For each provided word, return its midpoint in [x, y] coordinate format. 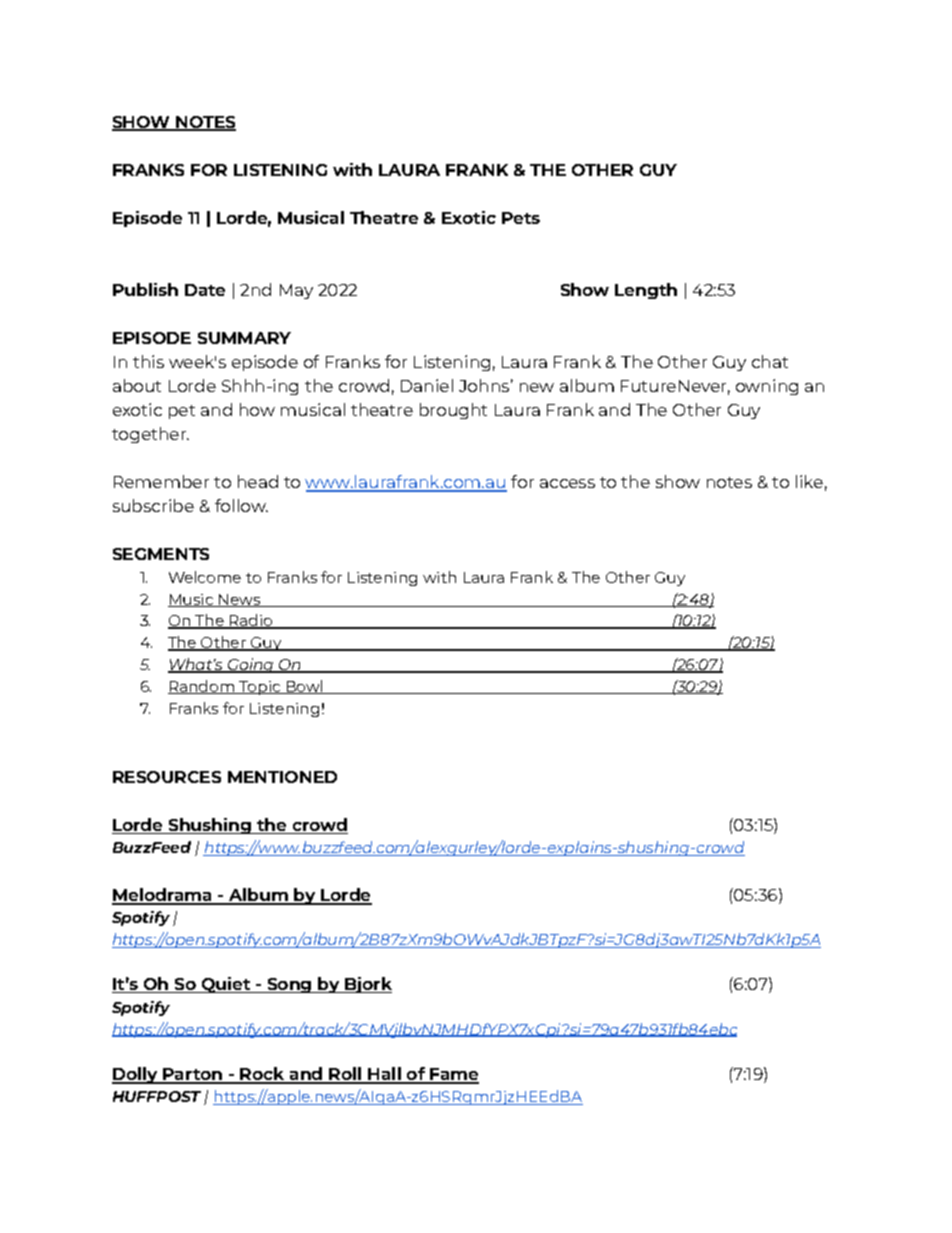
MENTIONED [282, 777]
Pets [521, 218]
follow [241, 505]
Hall [384, 1075]
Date [205, 290]
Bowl [304, 687]
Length [646, 291]
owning [767, 387]
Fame [454, 1075]
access [567, 483]
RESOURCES [167, 777]
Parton [193, 1075]
